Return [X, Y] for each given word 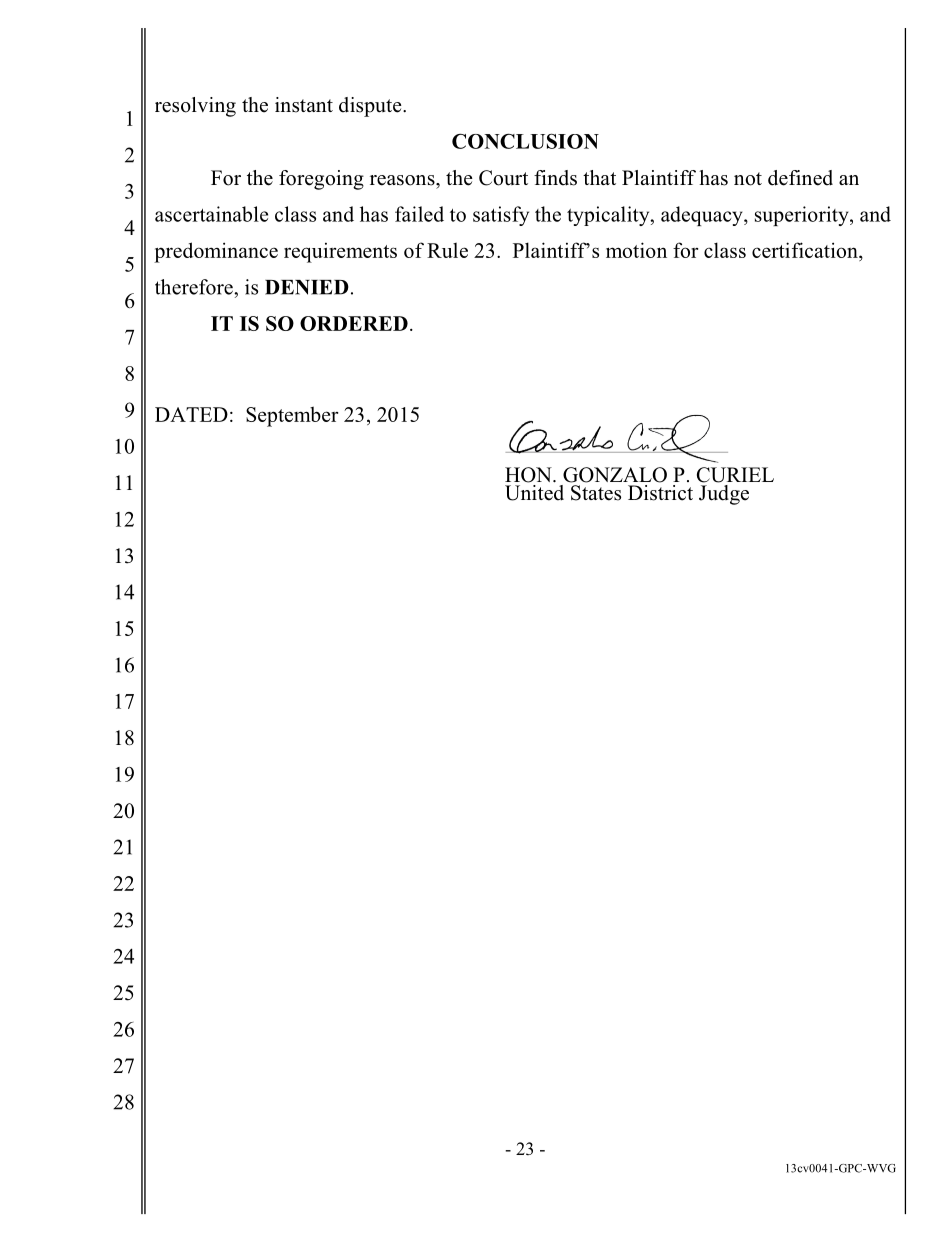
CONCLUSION [525, 141]
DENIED [307, 287]
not [748, 179]
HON [529, 475]
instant [304, 105]
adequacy [703, 216]
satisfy [501, 216]
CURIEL [735, 475]
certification [806, 251]
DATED [191, 414]
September [292, 416]
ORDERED [354, 323]
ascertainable [211, 214]
